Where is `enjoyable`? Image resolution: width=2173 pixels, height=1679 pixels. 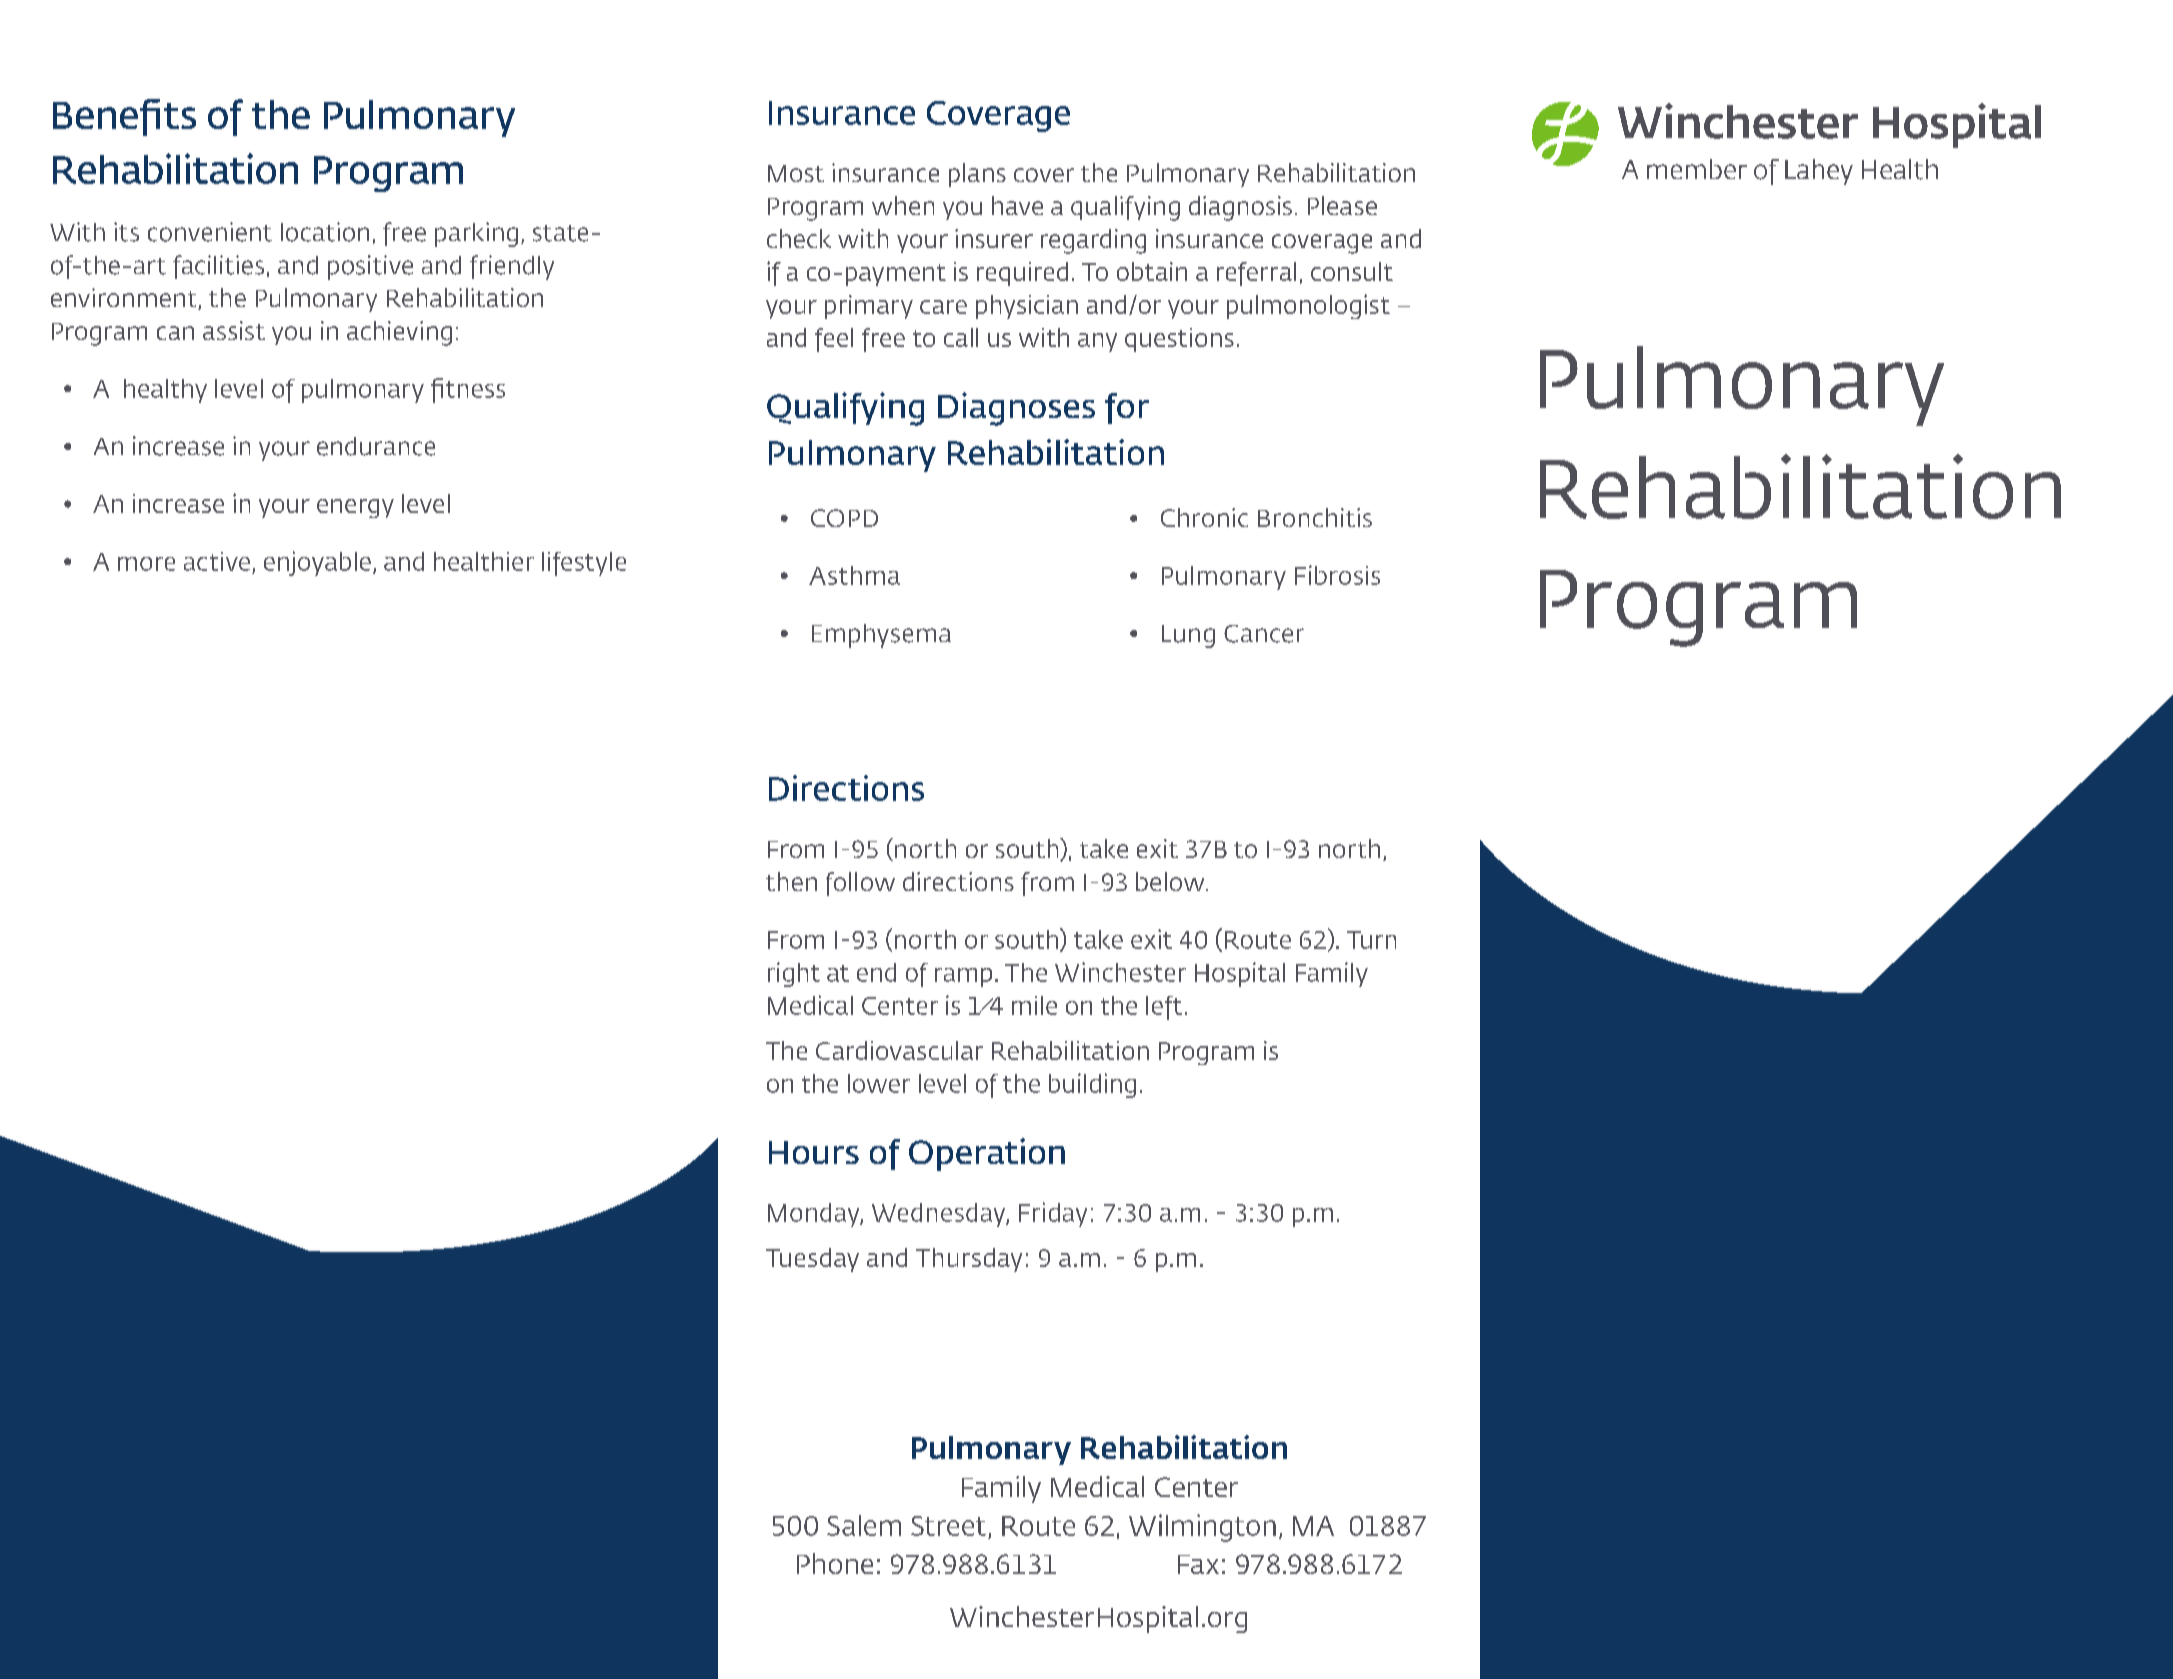
enjoyable is located at coordinates (317, 563).
